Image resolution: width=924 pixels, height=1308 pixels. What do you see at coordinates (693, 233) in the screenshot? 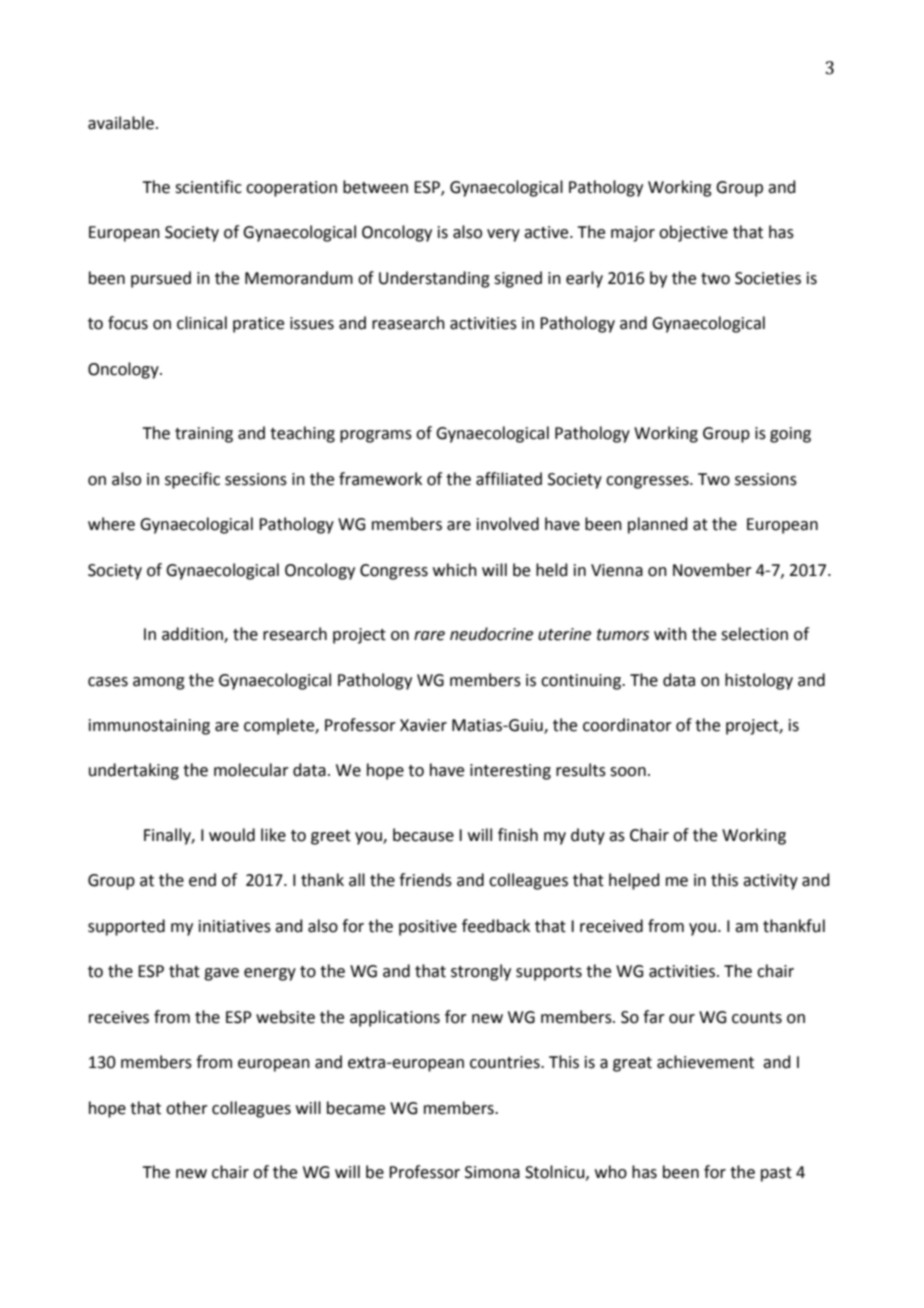
I see `objective` at bounding box center [693, 233].
